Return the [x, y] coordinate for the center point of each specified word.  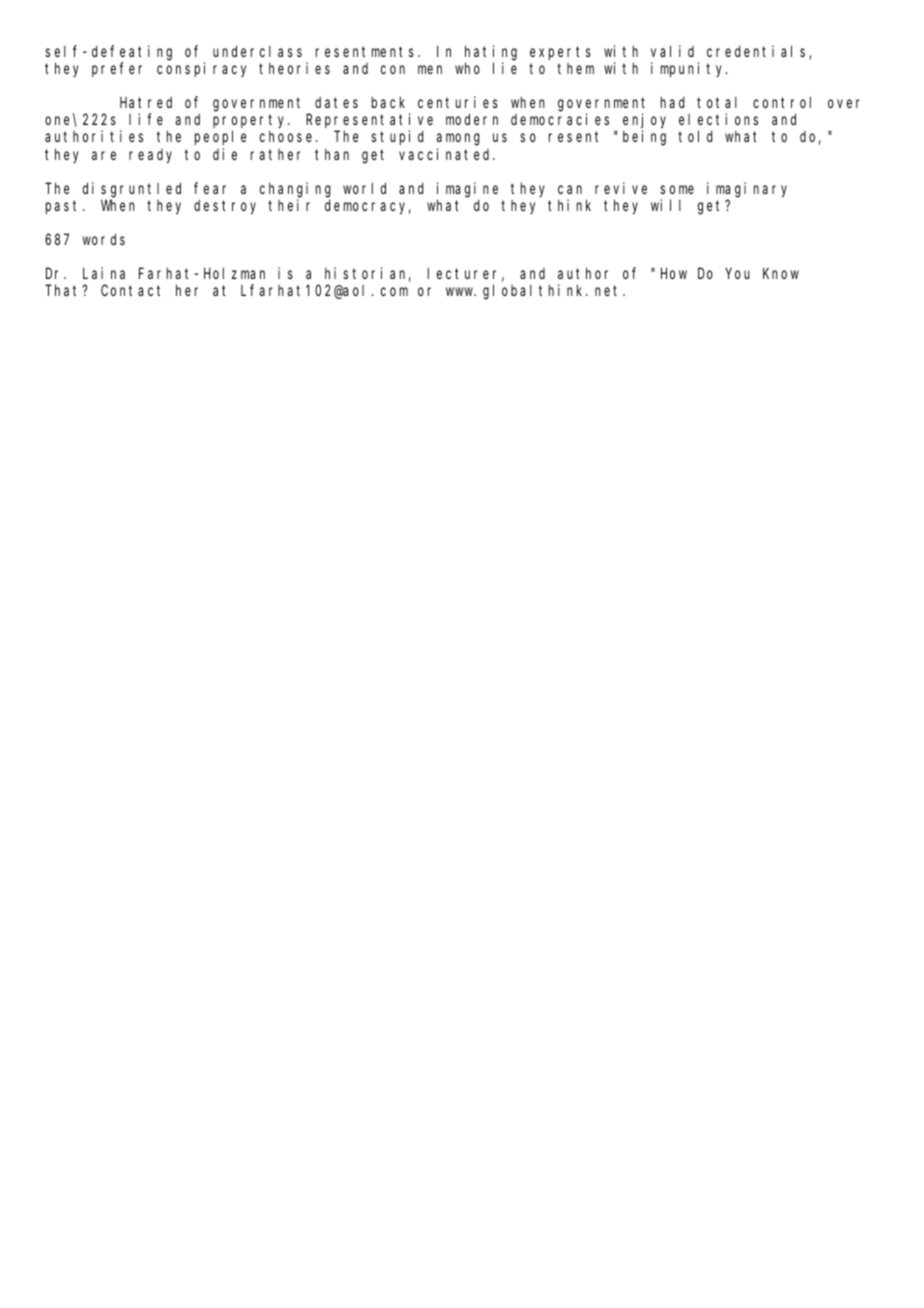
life [146, 119]
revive [621, 188]
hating [491, 53]
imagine [467, 190]
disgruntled [132, 190]
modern [472, 119]
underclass [257, 51]
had [672, 102]
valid [672, 51]
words [104, 239]
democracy [368, 206]
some [677, 189]
